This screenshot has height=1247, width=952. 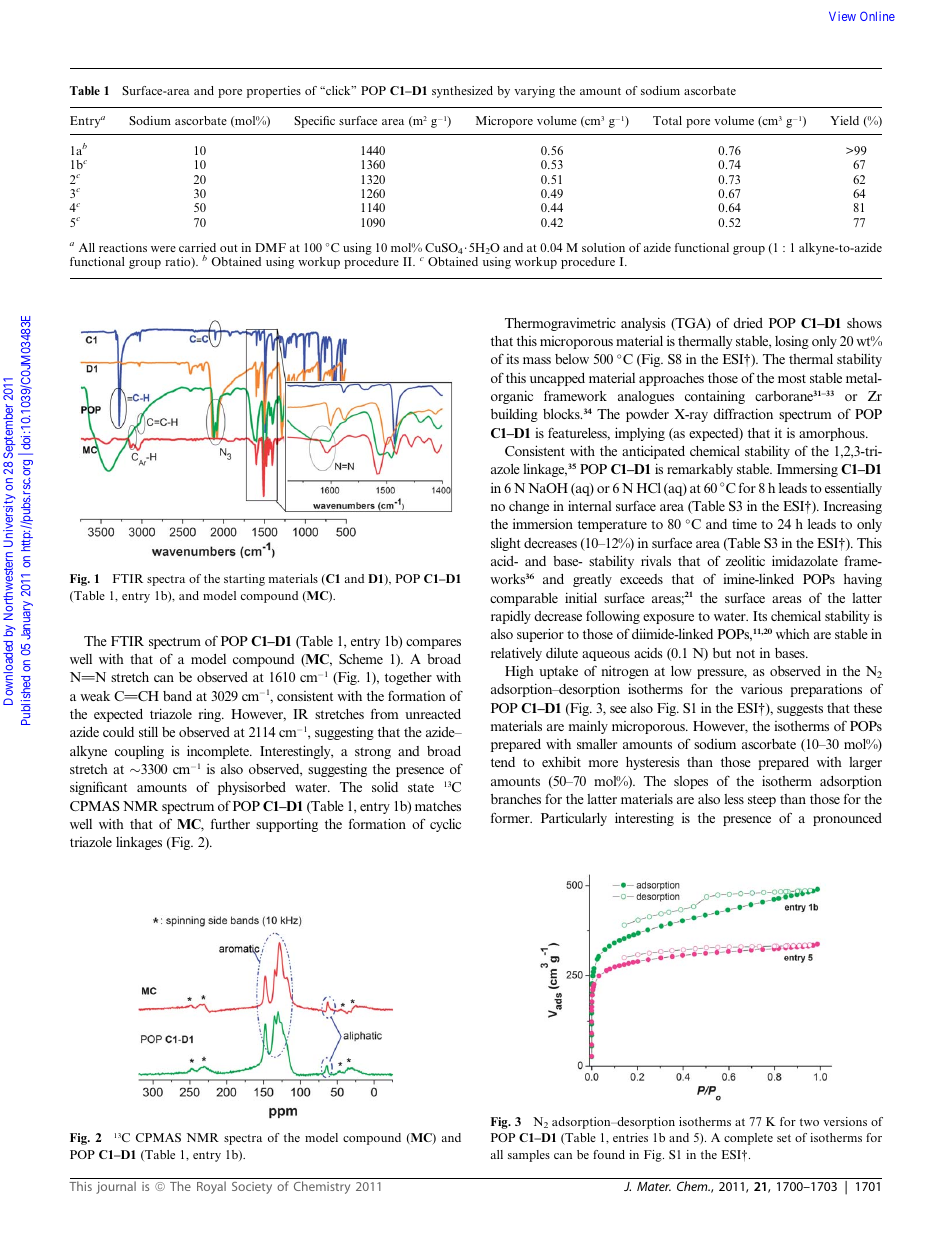 I want to click on carried, so click(x=197, y=247).
